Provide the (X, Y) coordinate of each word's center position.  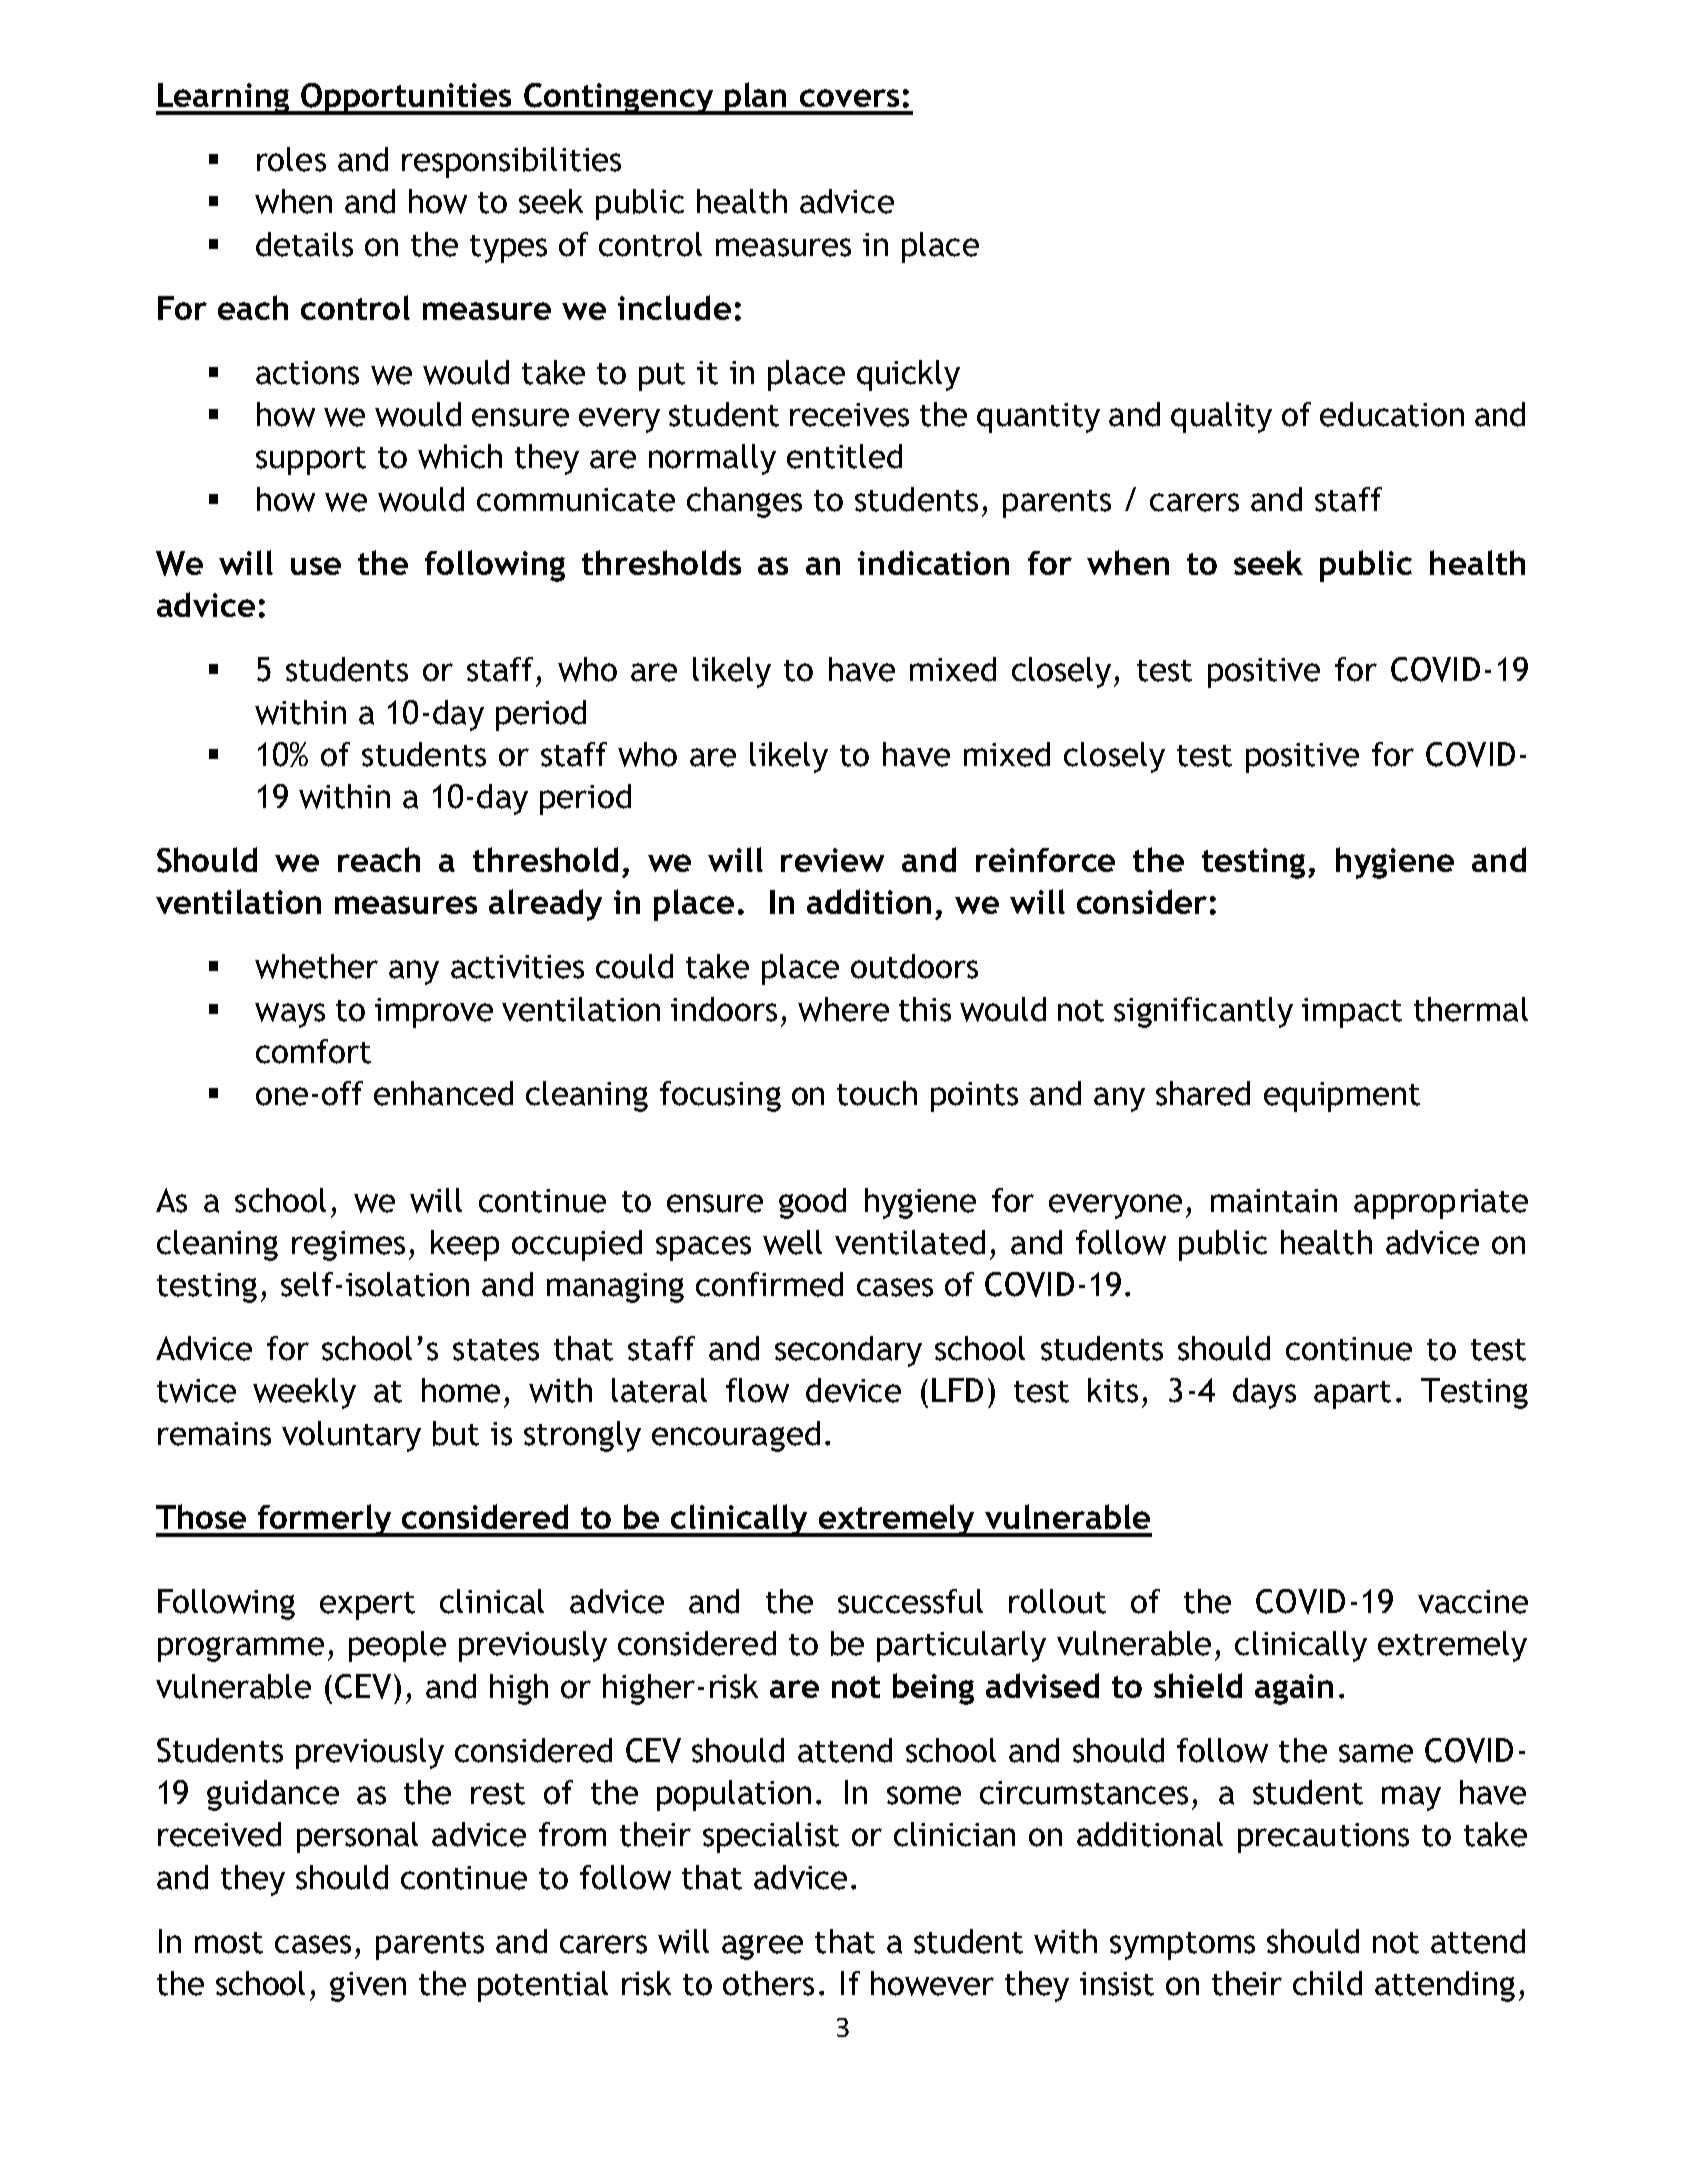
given (368, 1987)
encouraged (736, 1436)
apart (1352, 1395)
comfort (313, 1051)
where (843, 1009)
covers (849, 98)
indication (933, 562)
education (1392, 414)
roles (291, 159)
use (316, 566)
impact (1352, 1013)
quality (1221, 417)
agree (762, 1947)
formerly (324, 1520)
